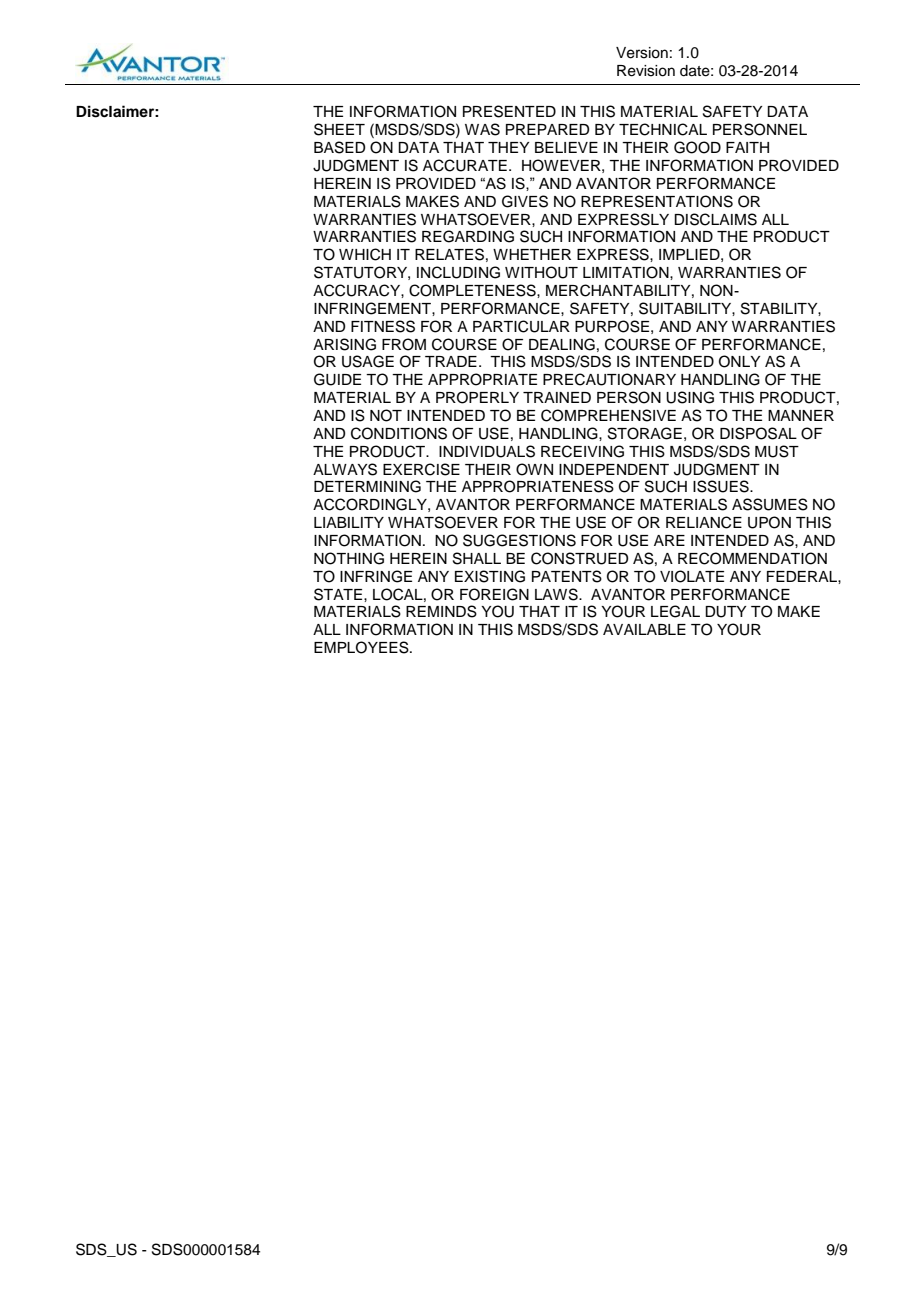 Image resolution: width=924 pixels, height=1307 pixels. What do you see at coordinates (758, 433) in the screenshot?
I see `DISPOSAL` at bounding box center [758, 433].
